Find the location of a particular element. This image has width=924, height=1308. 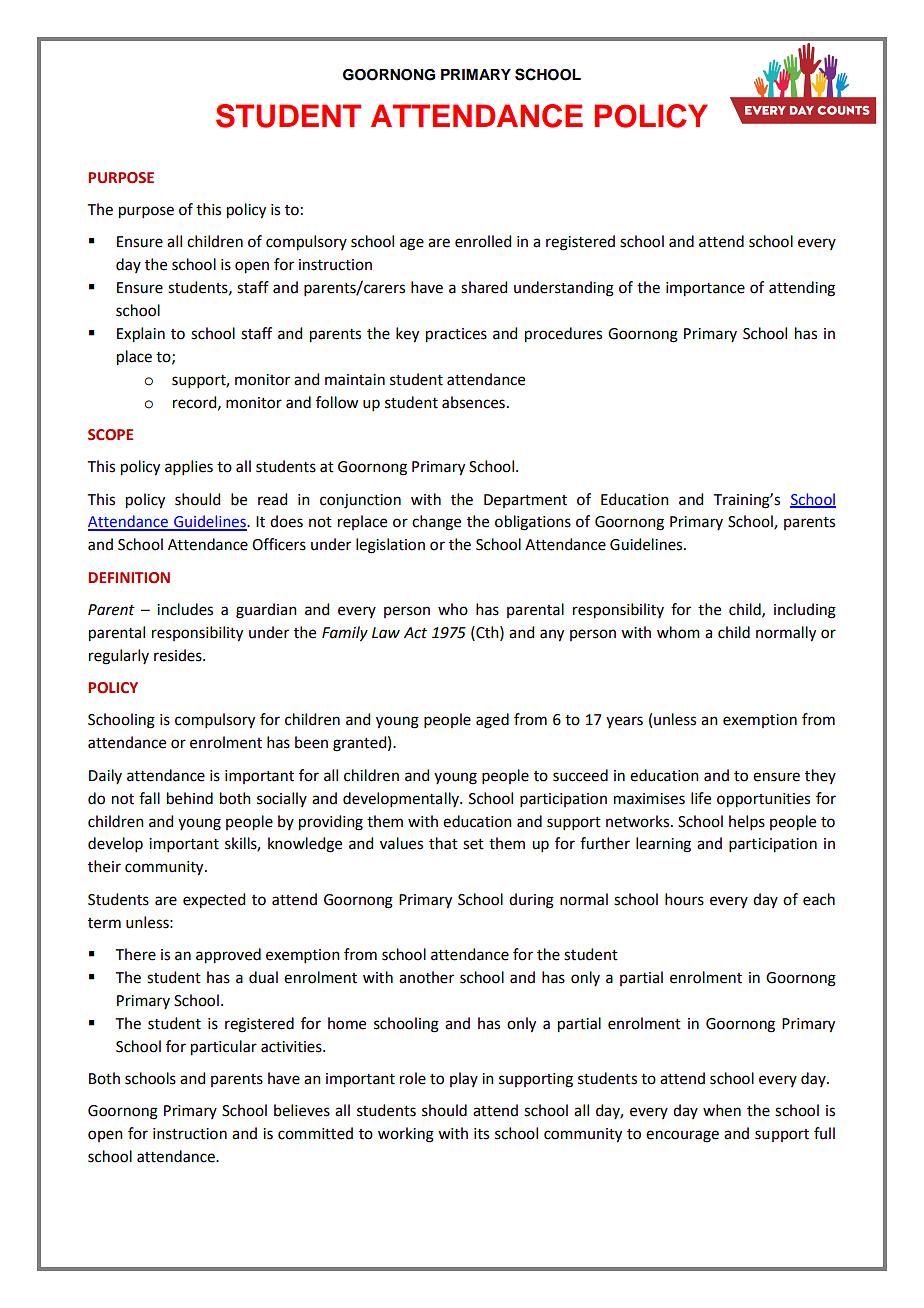

importance is located at coordinates (705, 289).
